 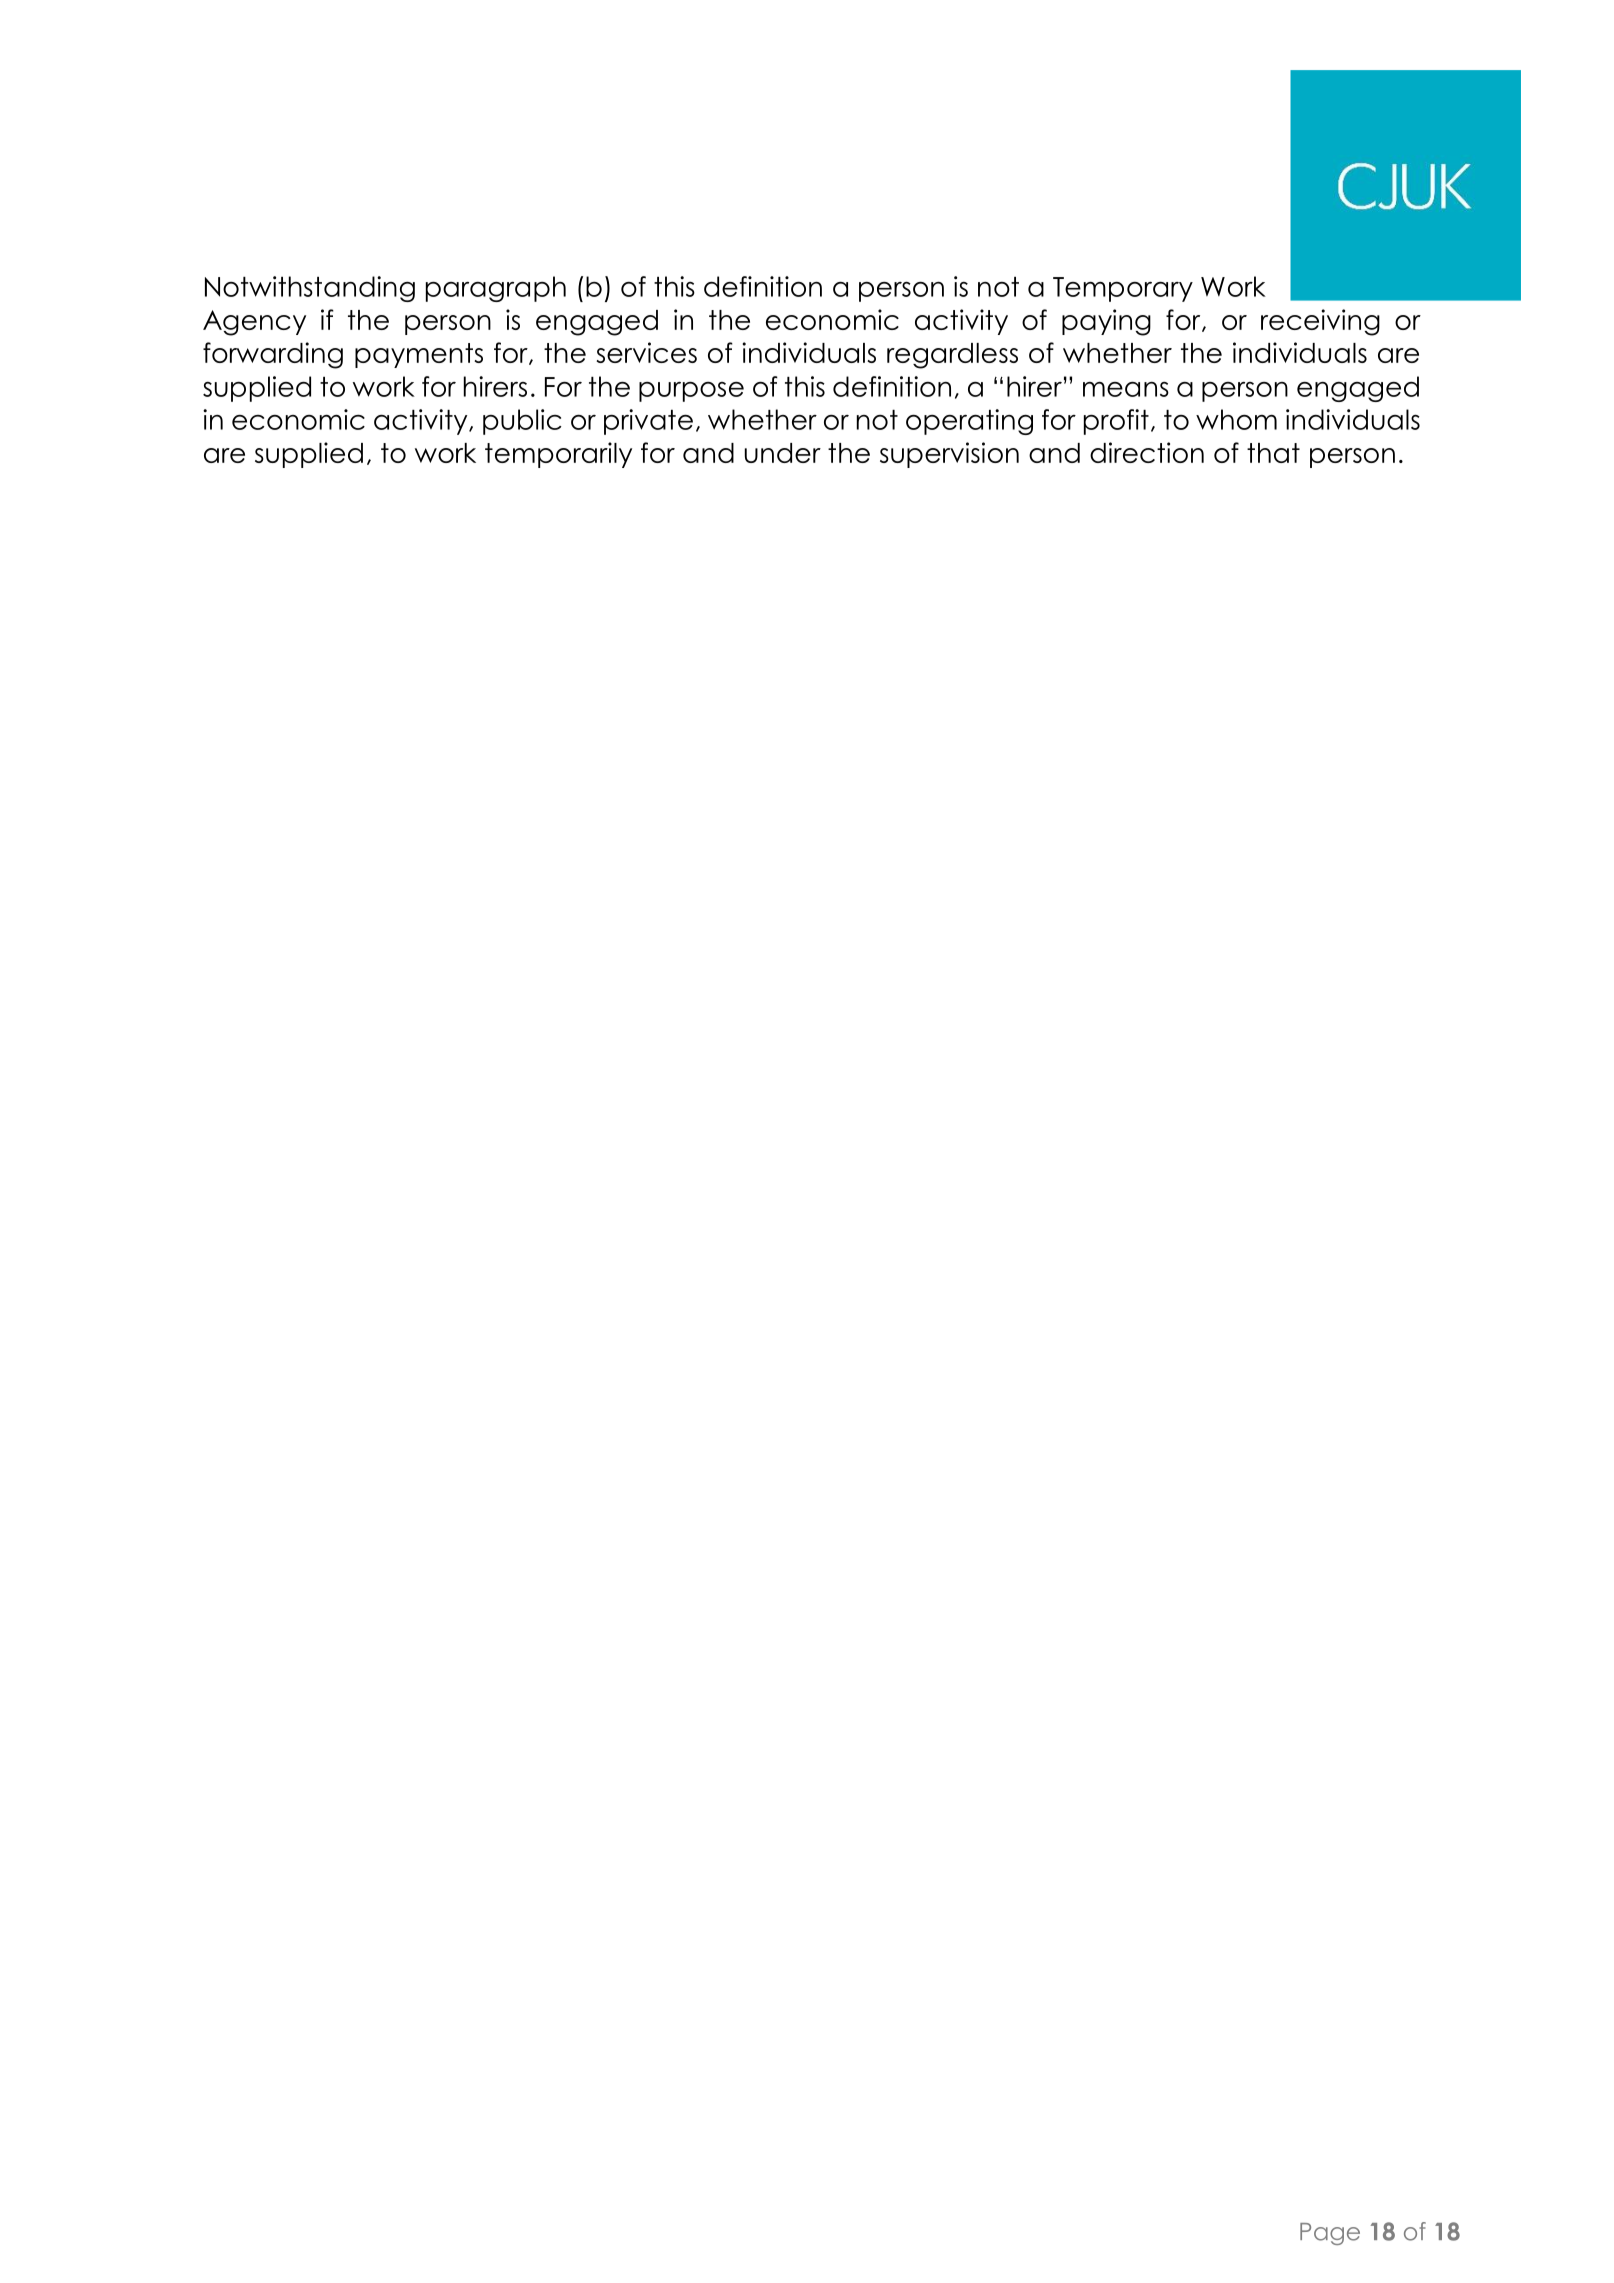 What do you see at coordinates (1147, 452) in the screenshot?
I see `direction` at bounding box center [1147, 452].
